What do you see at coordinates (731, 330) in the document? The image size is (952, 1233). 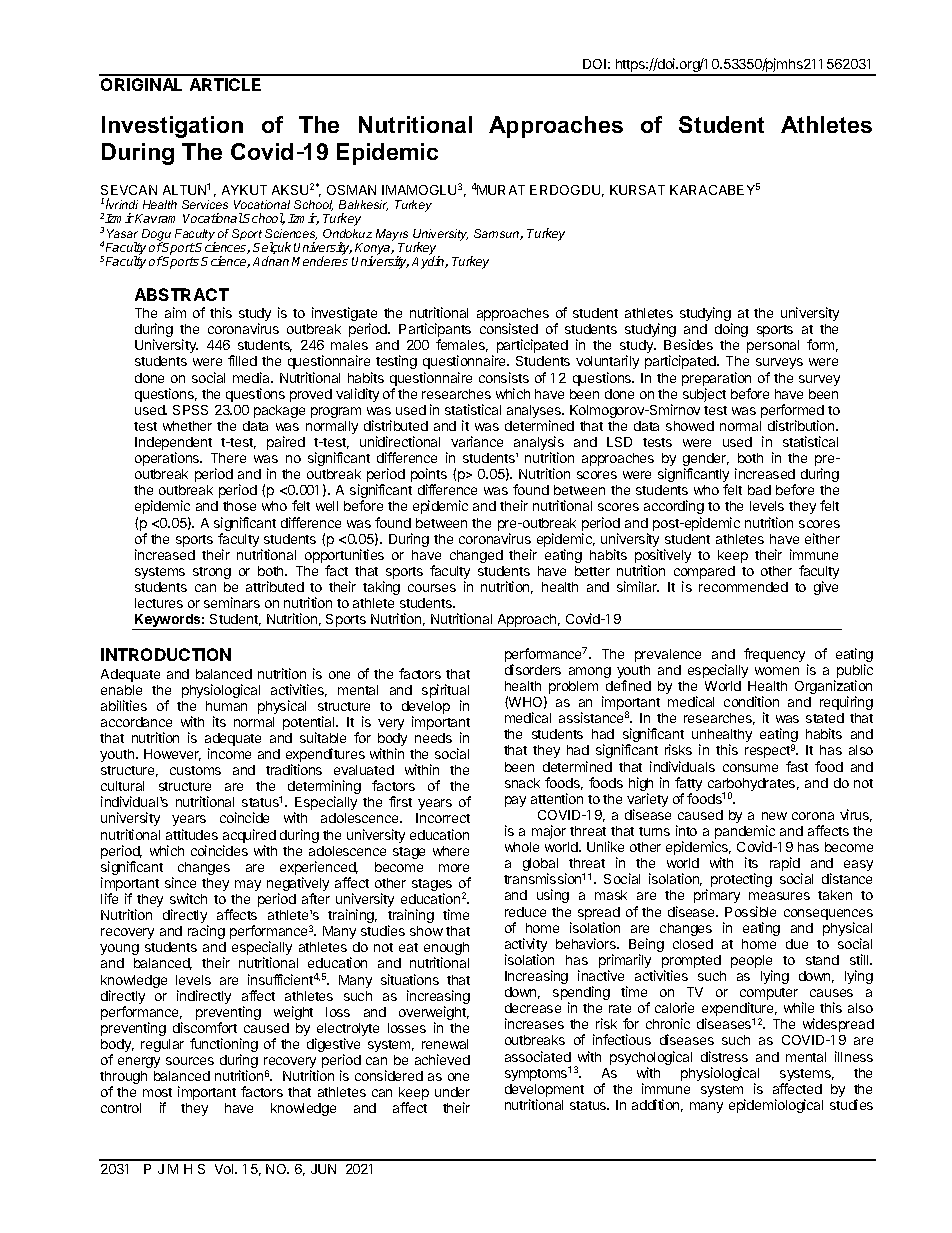 I see `doing` at bounding box center [731, 330].
